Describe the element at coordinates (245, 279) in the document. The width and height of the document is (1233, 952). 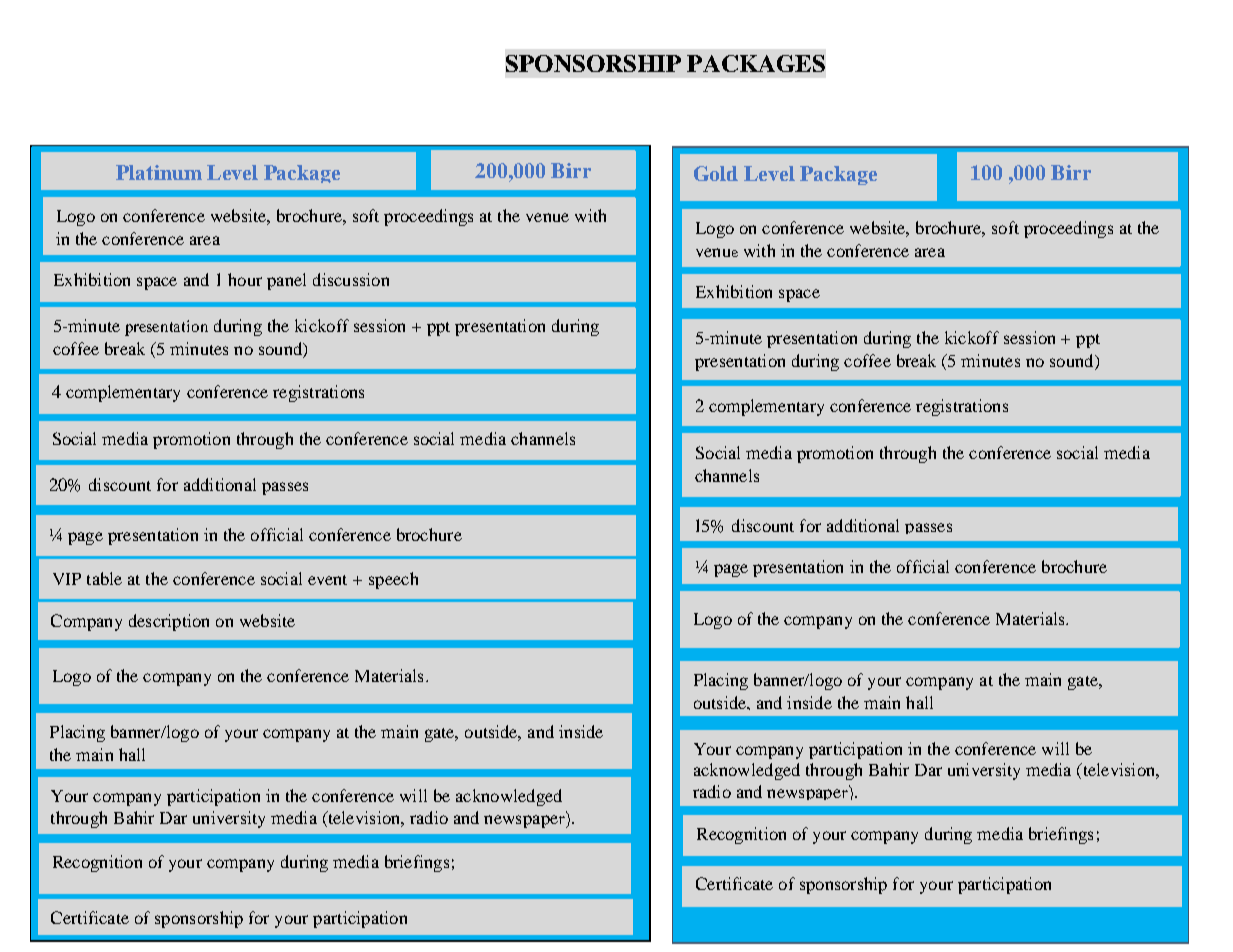
I see `hour` at that location.
